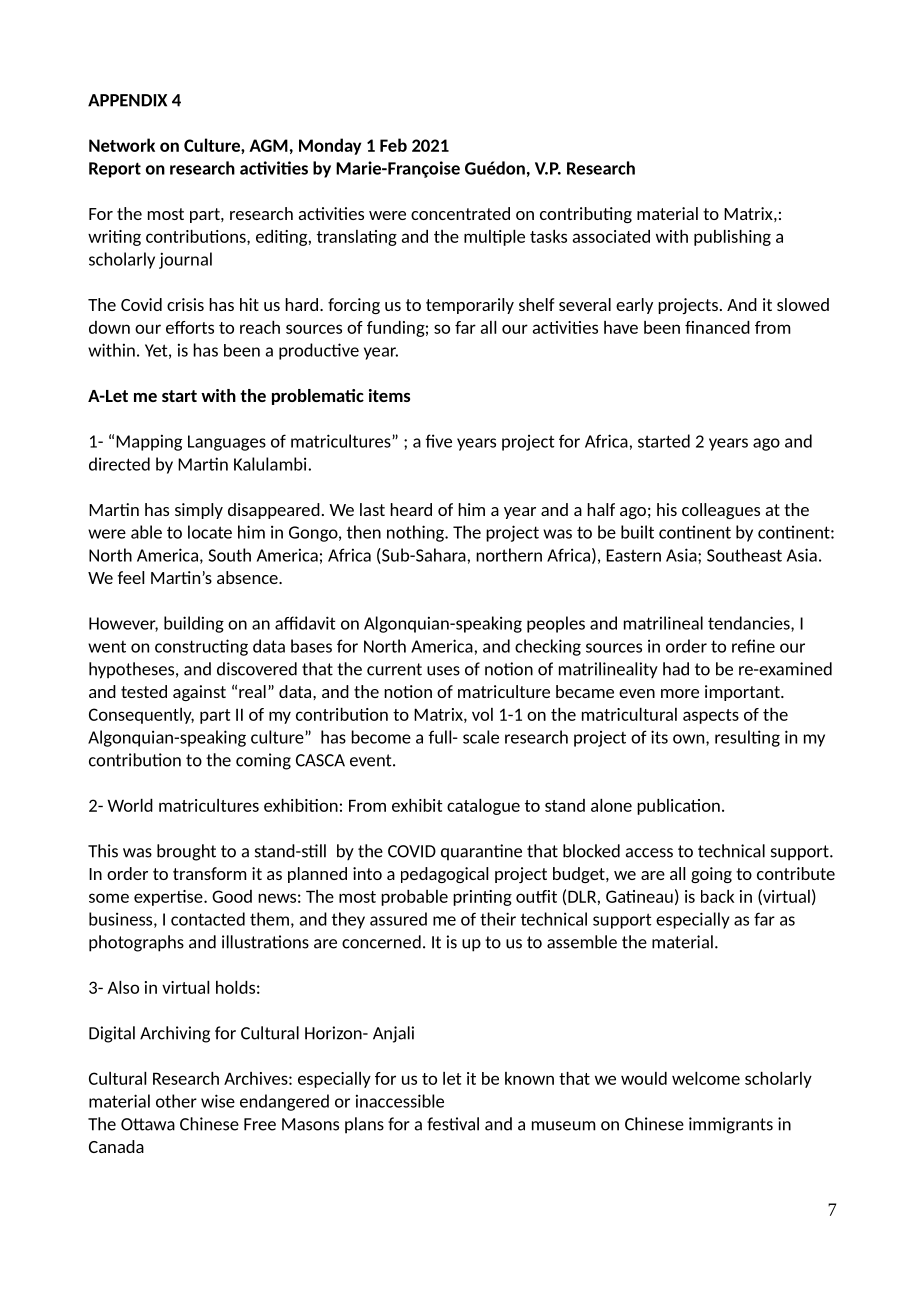  Describe the element at coordinates (227, 443) in the screenshot. I see `Languages` at that location.
